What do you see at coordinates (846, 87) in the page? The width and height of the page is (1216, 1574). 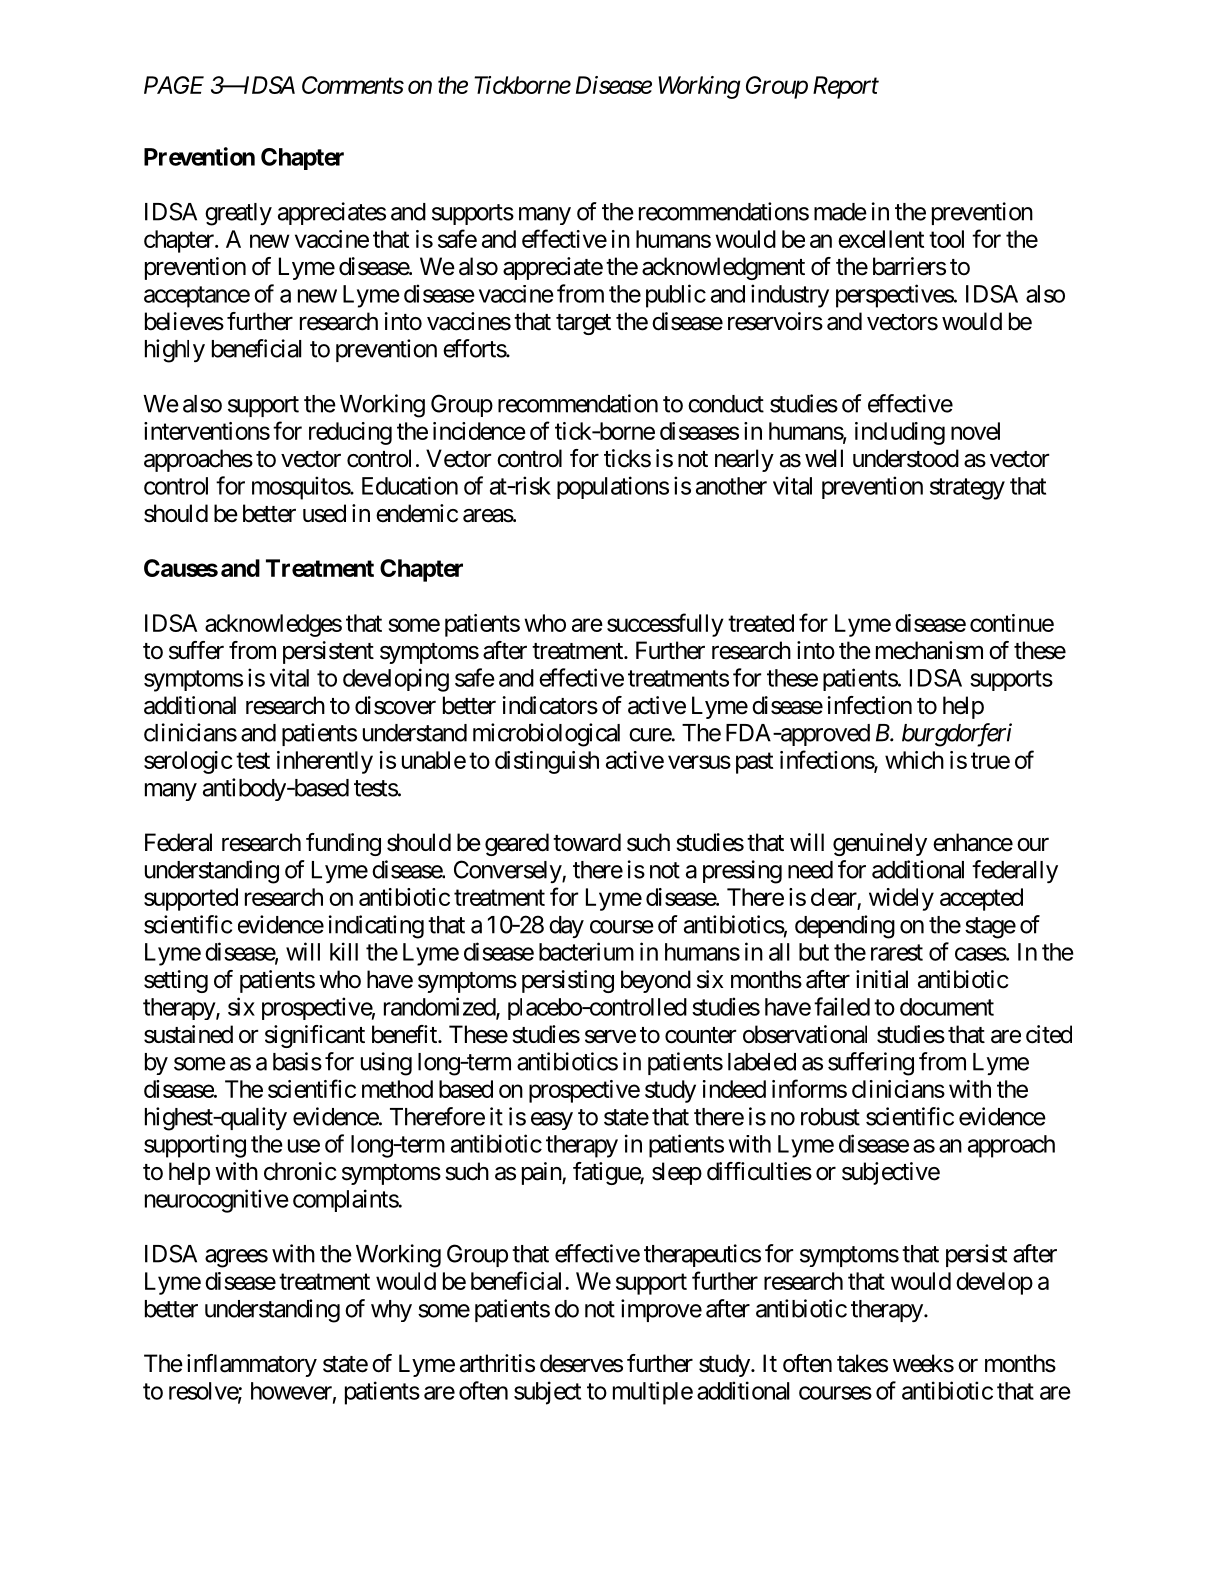 I see `Report` at bounding box center [846, 87].
